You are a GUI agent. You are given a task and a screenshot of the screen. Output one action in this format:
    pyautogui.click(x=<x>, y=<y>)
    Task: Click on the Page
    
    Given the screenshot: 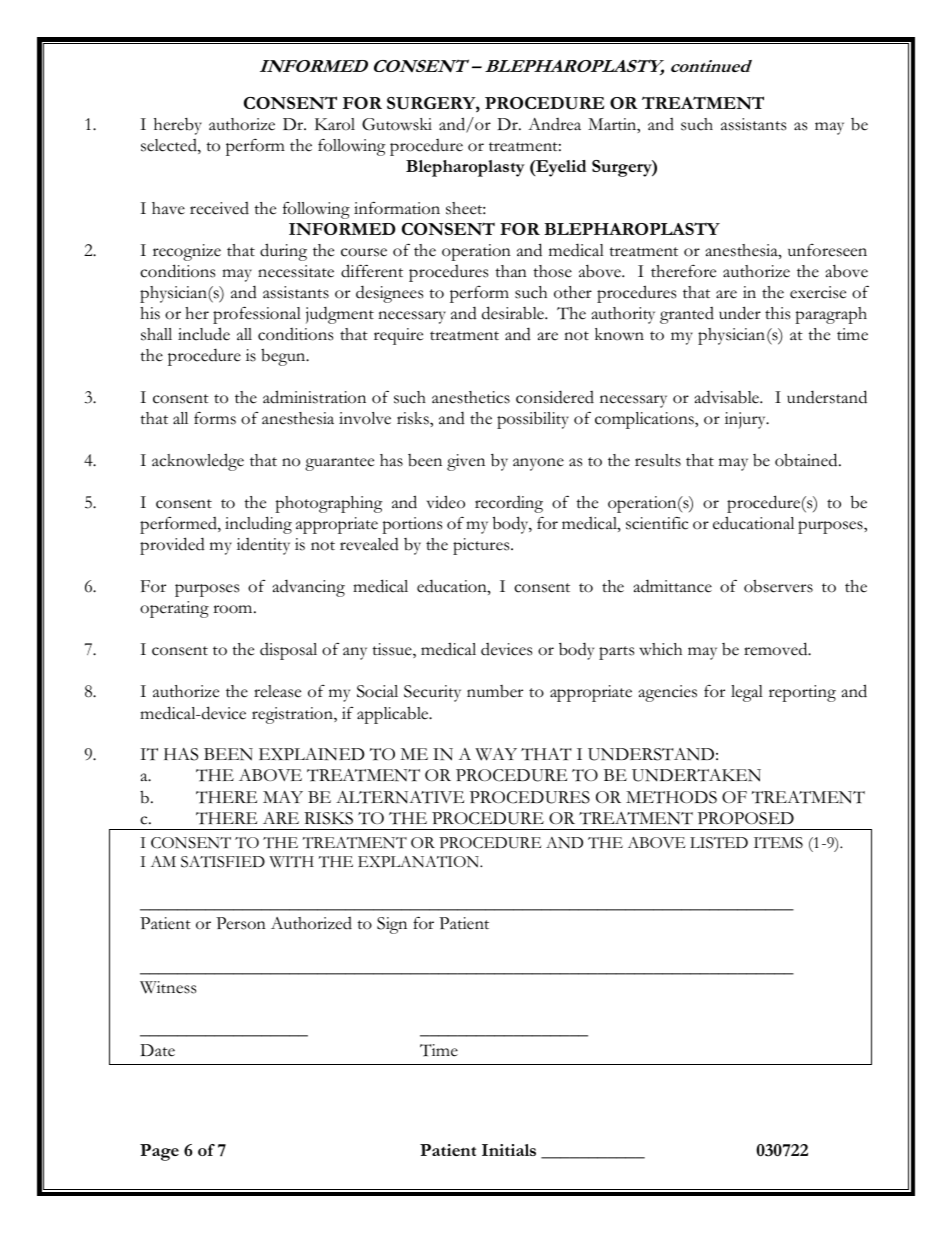 What is the action you would take?
    pyautogui.click(x=159, y=1152)
